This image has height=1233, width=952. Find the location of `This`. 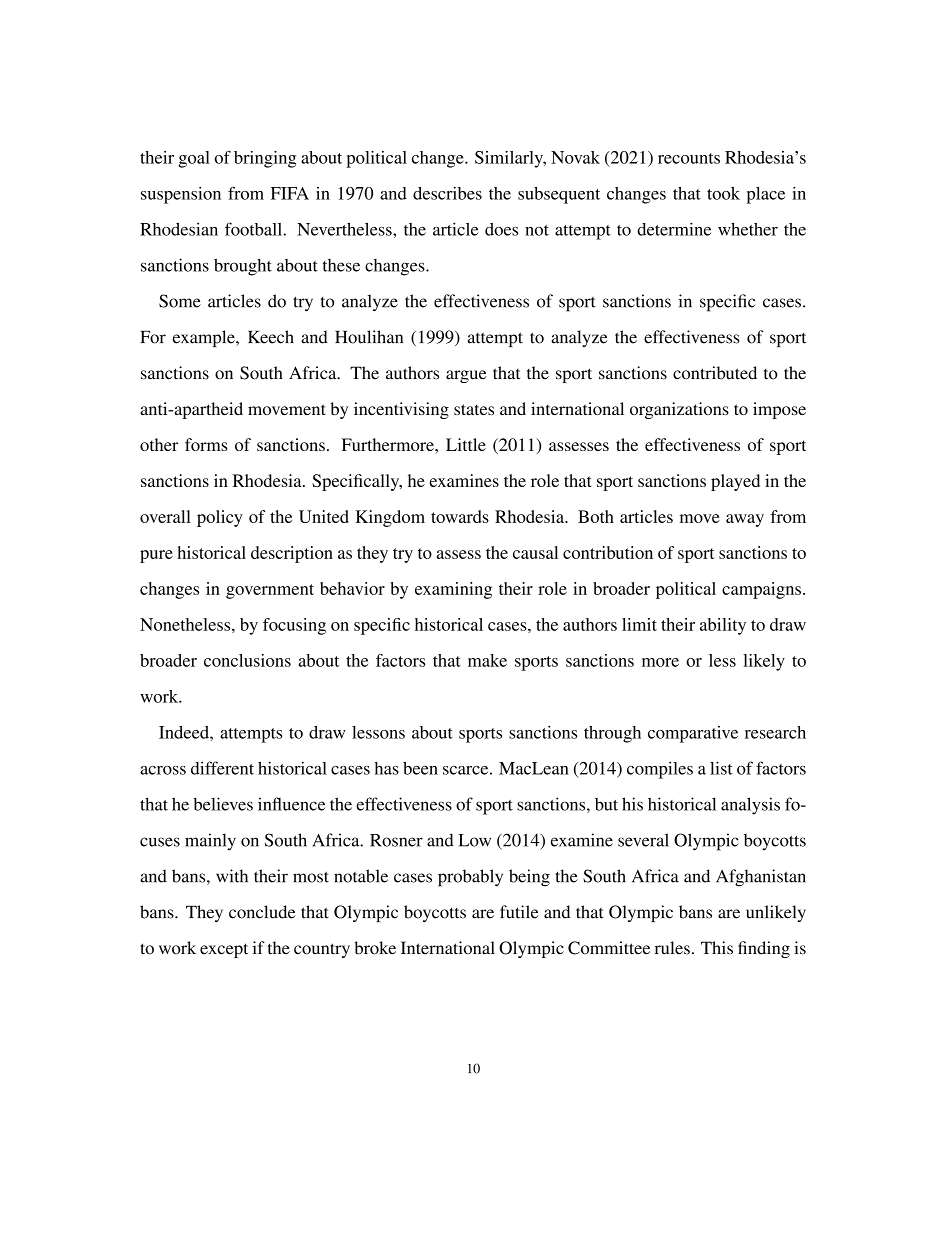

This is located at coordinates (717, 948).
